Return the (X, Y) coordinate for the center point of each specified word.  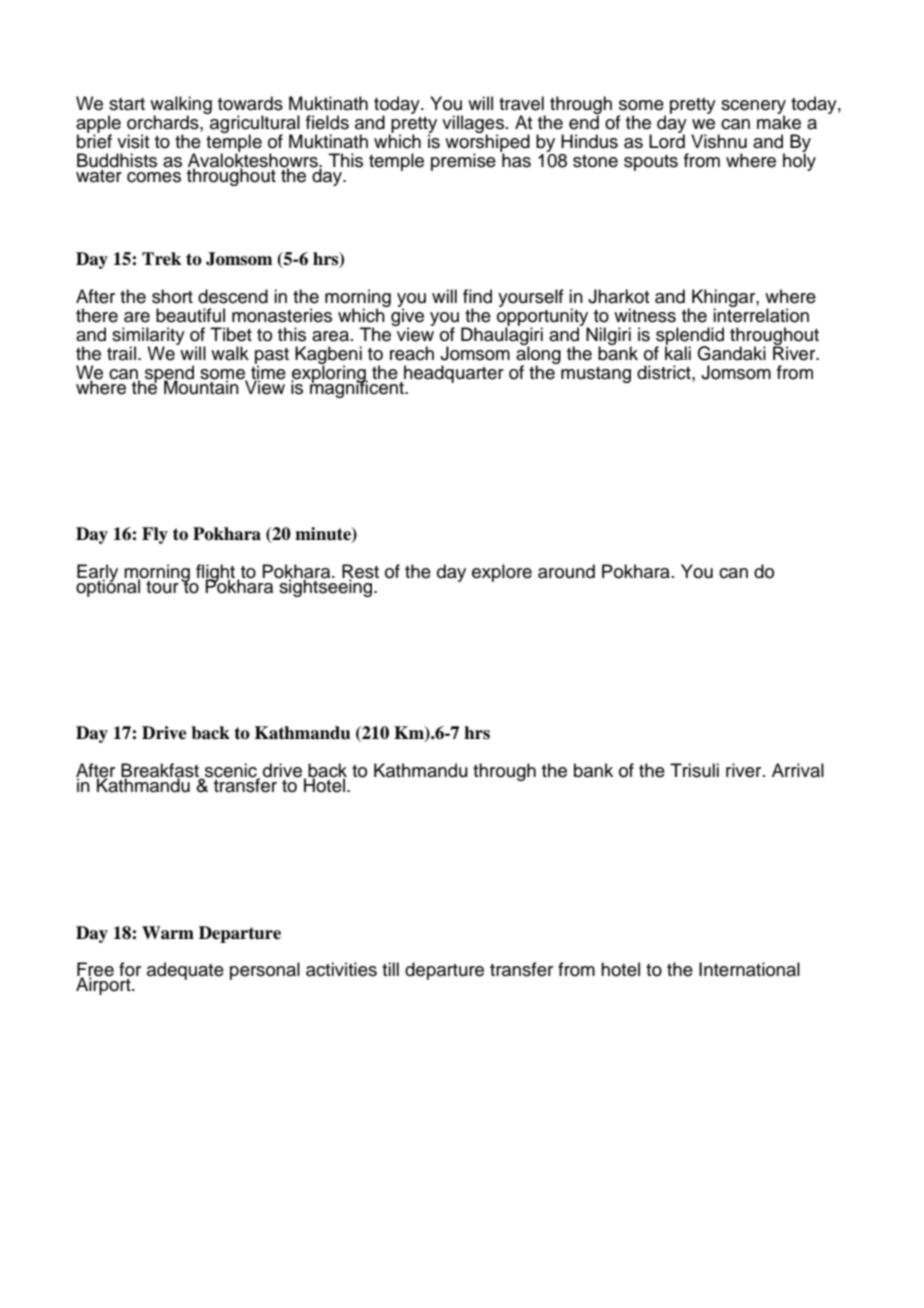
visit (133, 141)
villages (473, 125)
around (566, 571)
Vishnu (719, 141)
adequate (185, 971)
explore (502, 573)
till (390, 969)
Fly (155, 535)
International (749, 969)
